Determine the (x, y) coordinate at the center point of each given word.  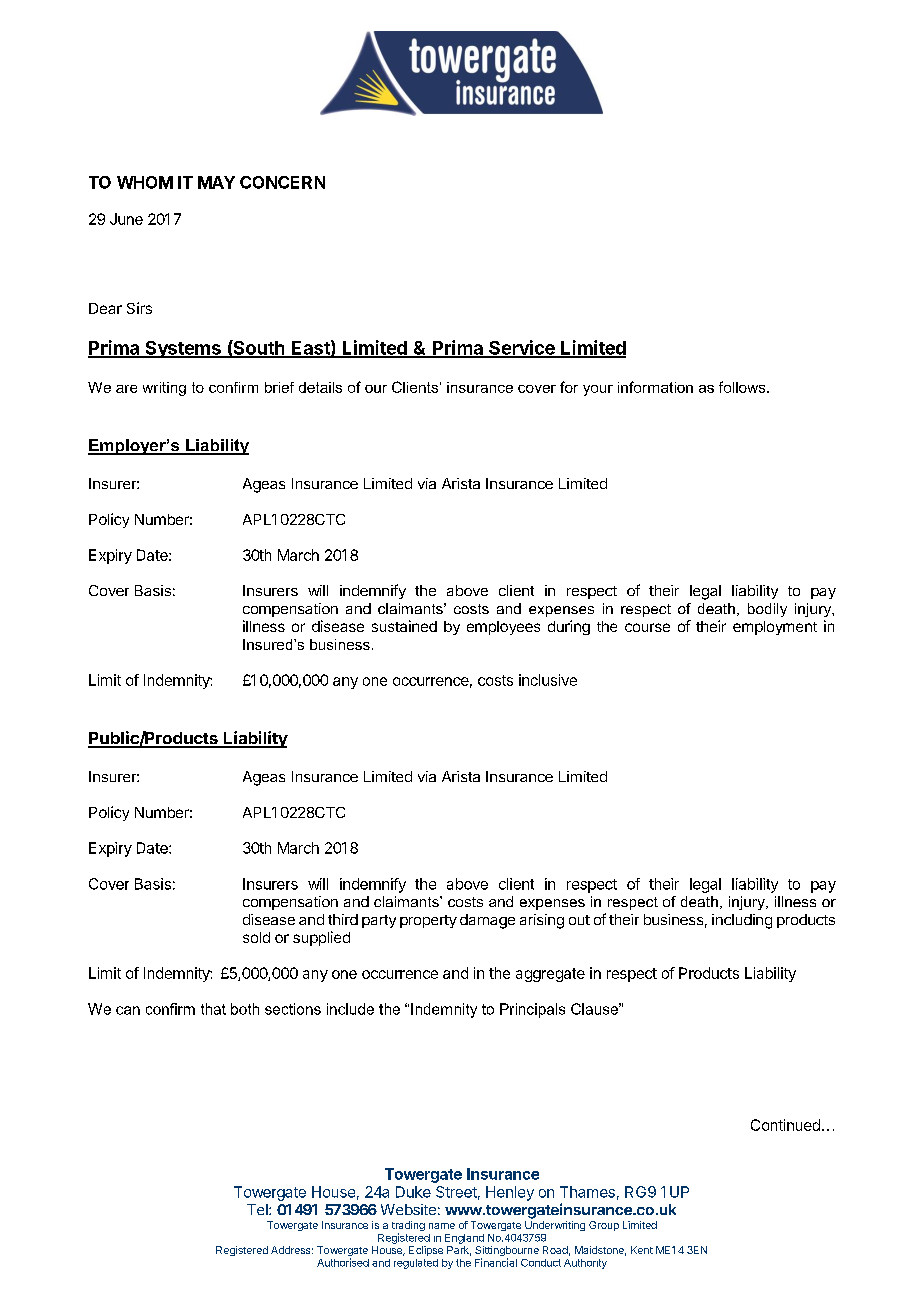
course (647, 627)
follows (743, 387)
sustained (404, 626)
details (320, 387)
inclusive (548, 680)
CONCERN (282, 182)
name (442, 1226)
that (213, 1009)
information (655, 387)
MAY (216, 182)
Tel (258, 1209)
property (428, 921)
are (126, 389)
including (742, 921)
